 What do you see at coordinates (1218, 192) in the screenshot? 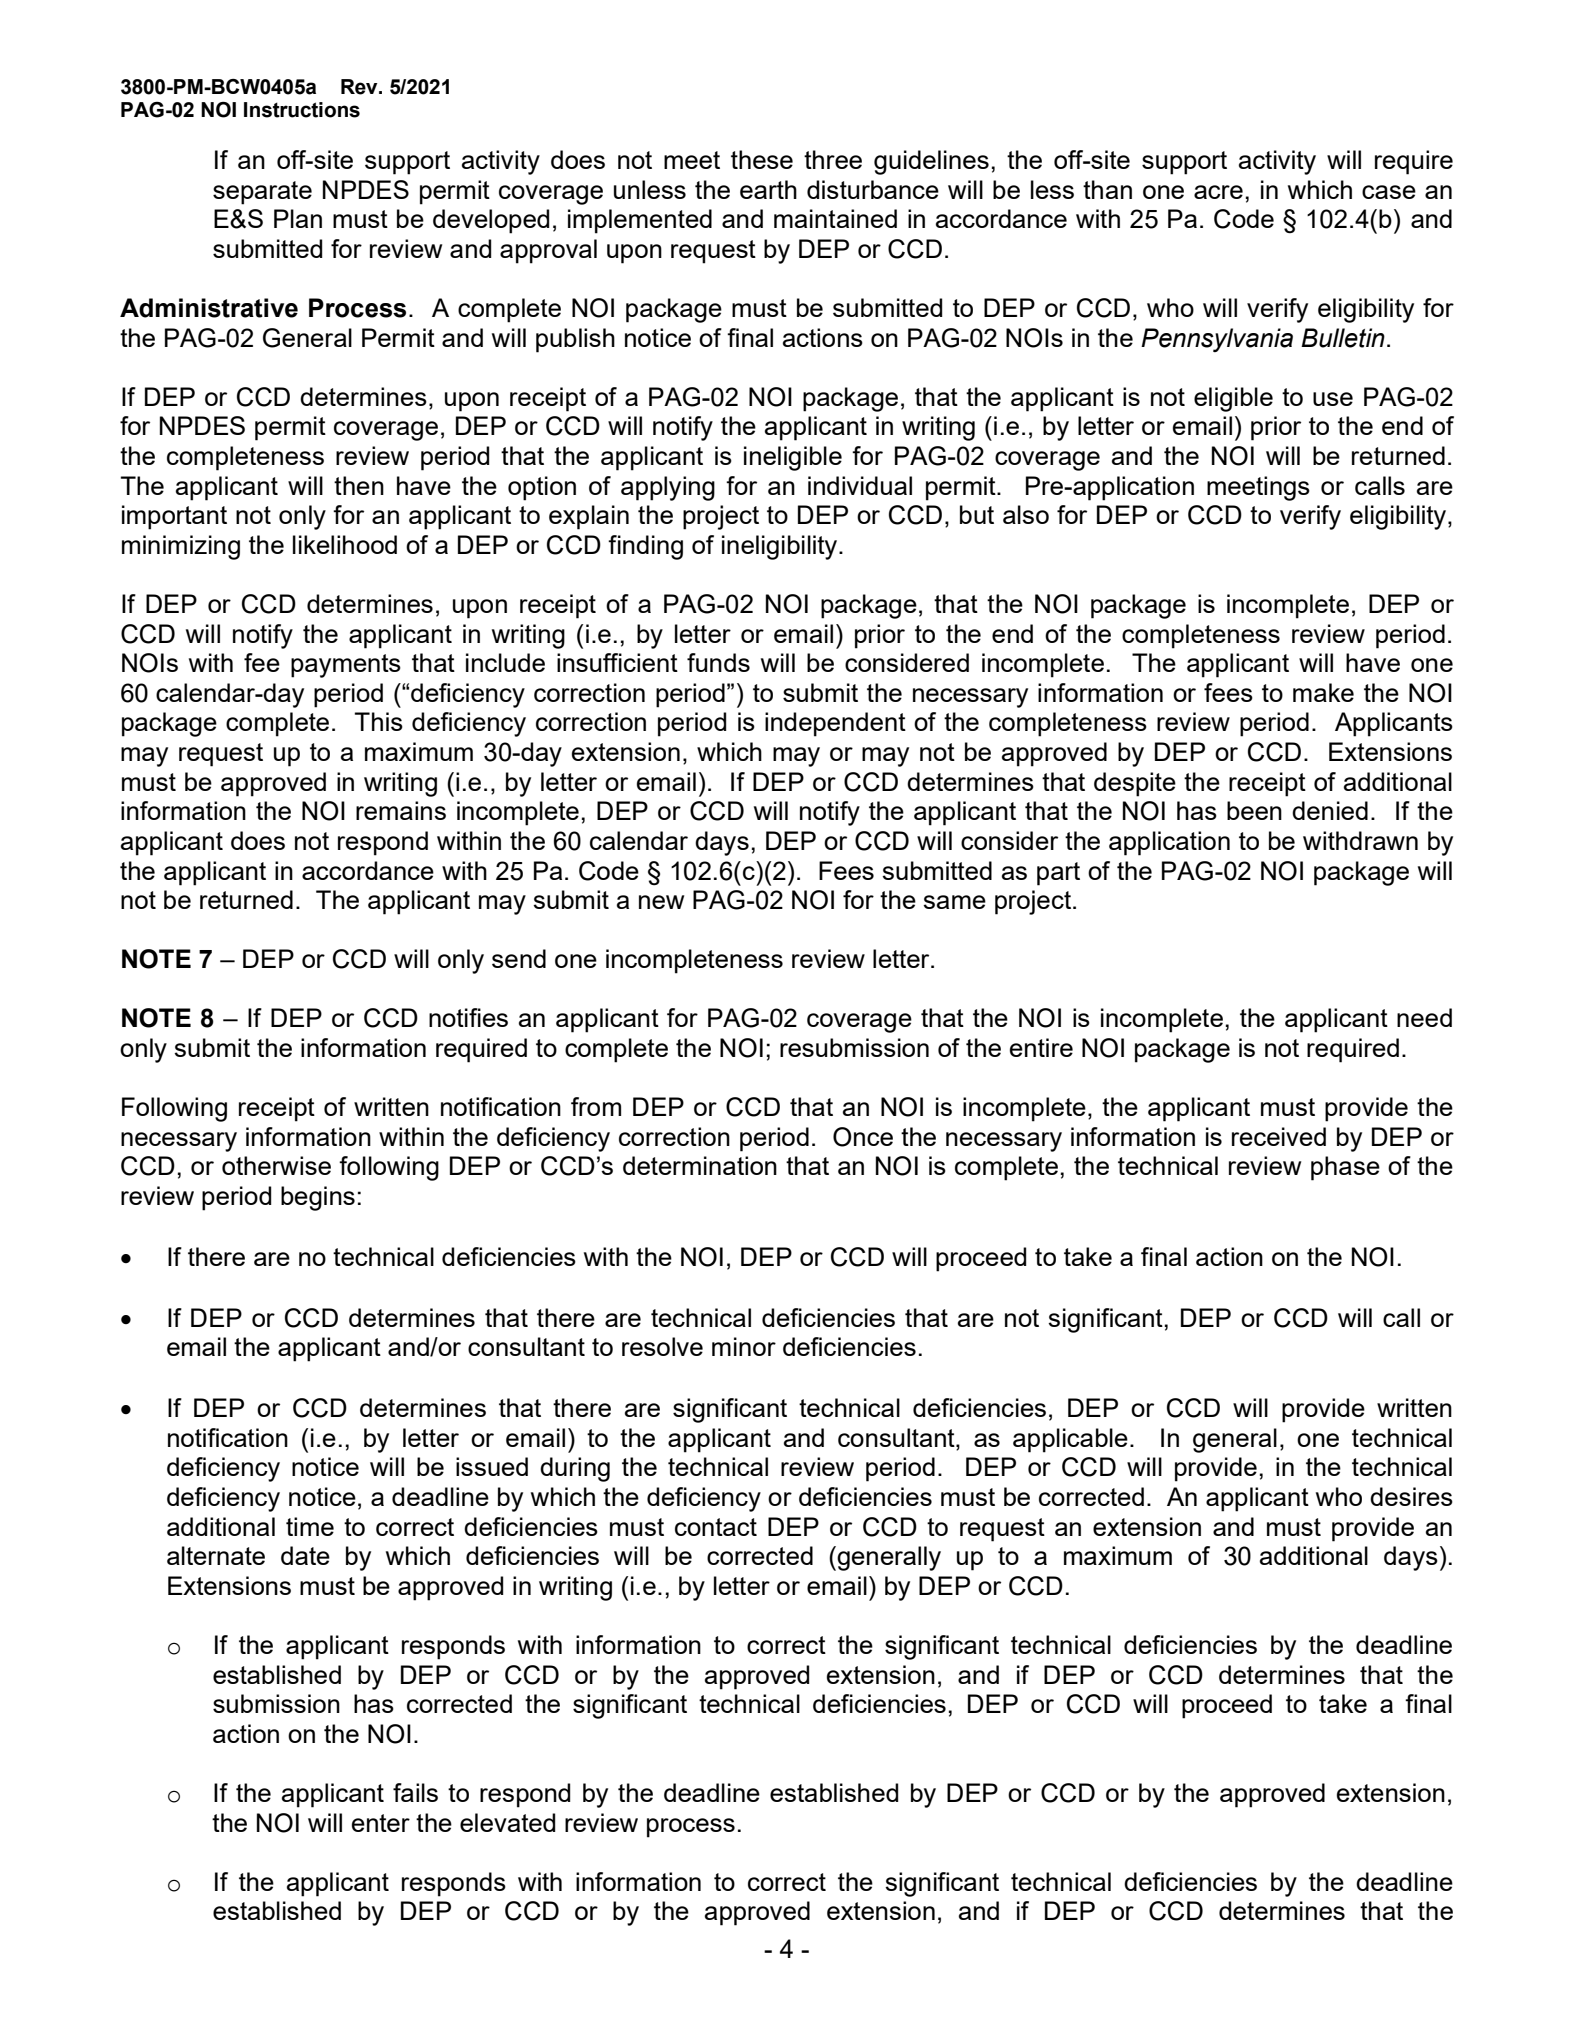
I see `acre` at bounding box center [1218, 192].
